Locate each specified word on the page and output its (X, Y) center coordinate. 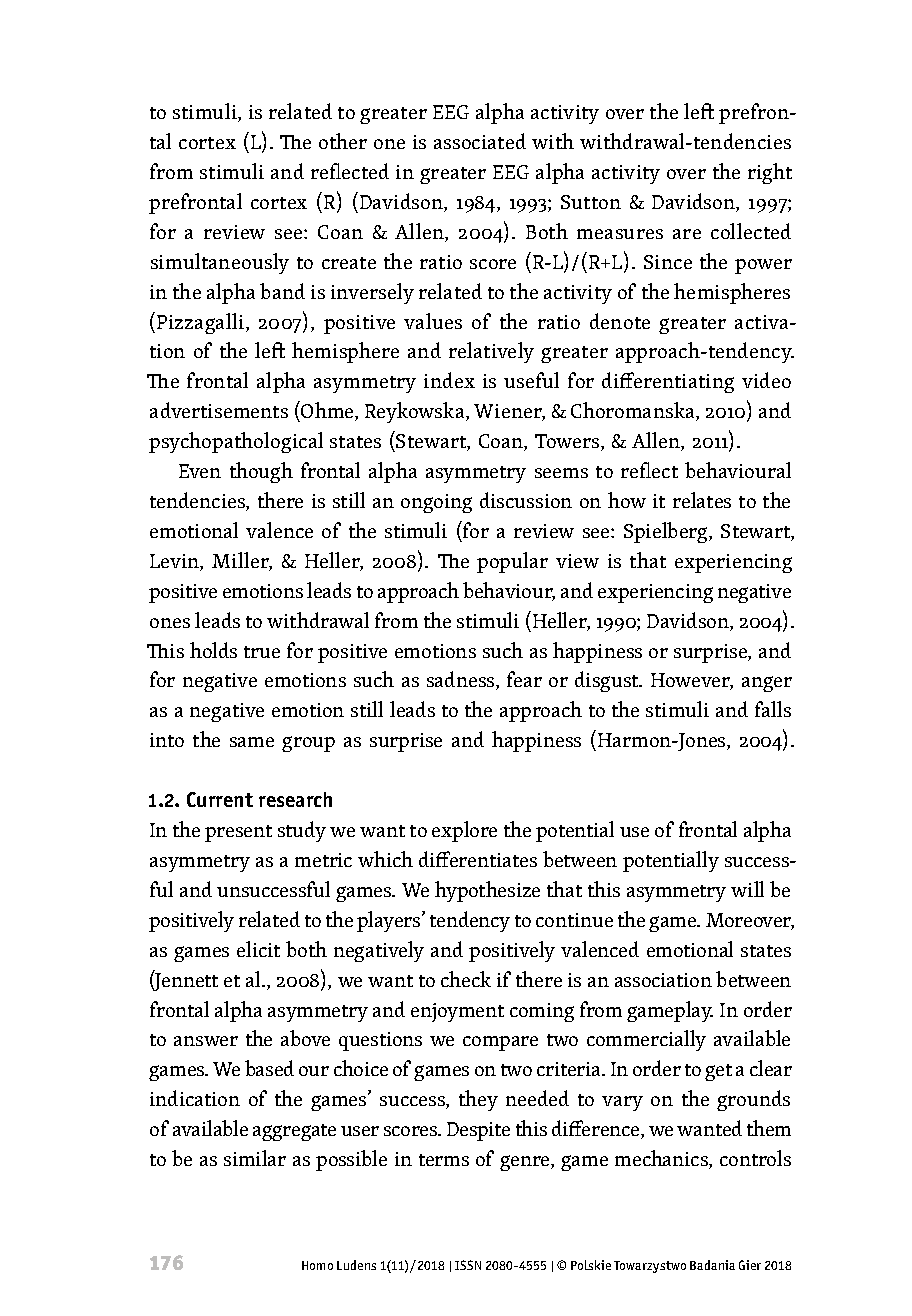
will (747, 889)
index (449, 380)
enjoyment (457, 1012)
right (770, 173)
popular (512, 562)
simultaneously (220, 263)
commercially (646, 1040)
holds (213, 650)
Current (220, 799)
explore (464, 831)
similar (255, 1158)
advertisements (219, 410)
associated (480, 141)
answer (206, 1041)
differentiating (668, 382)
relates (702, 500)
